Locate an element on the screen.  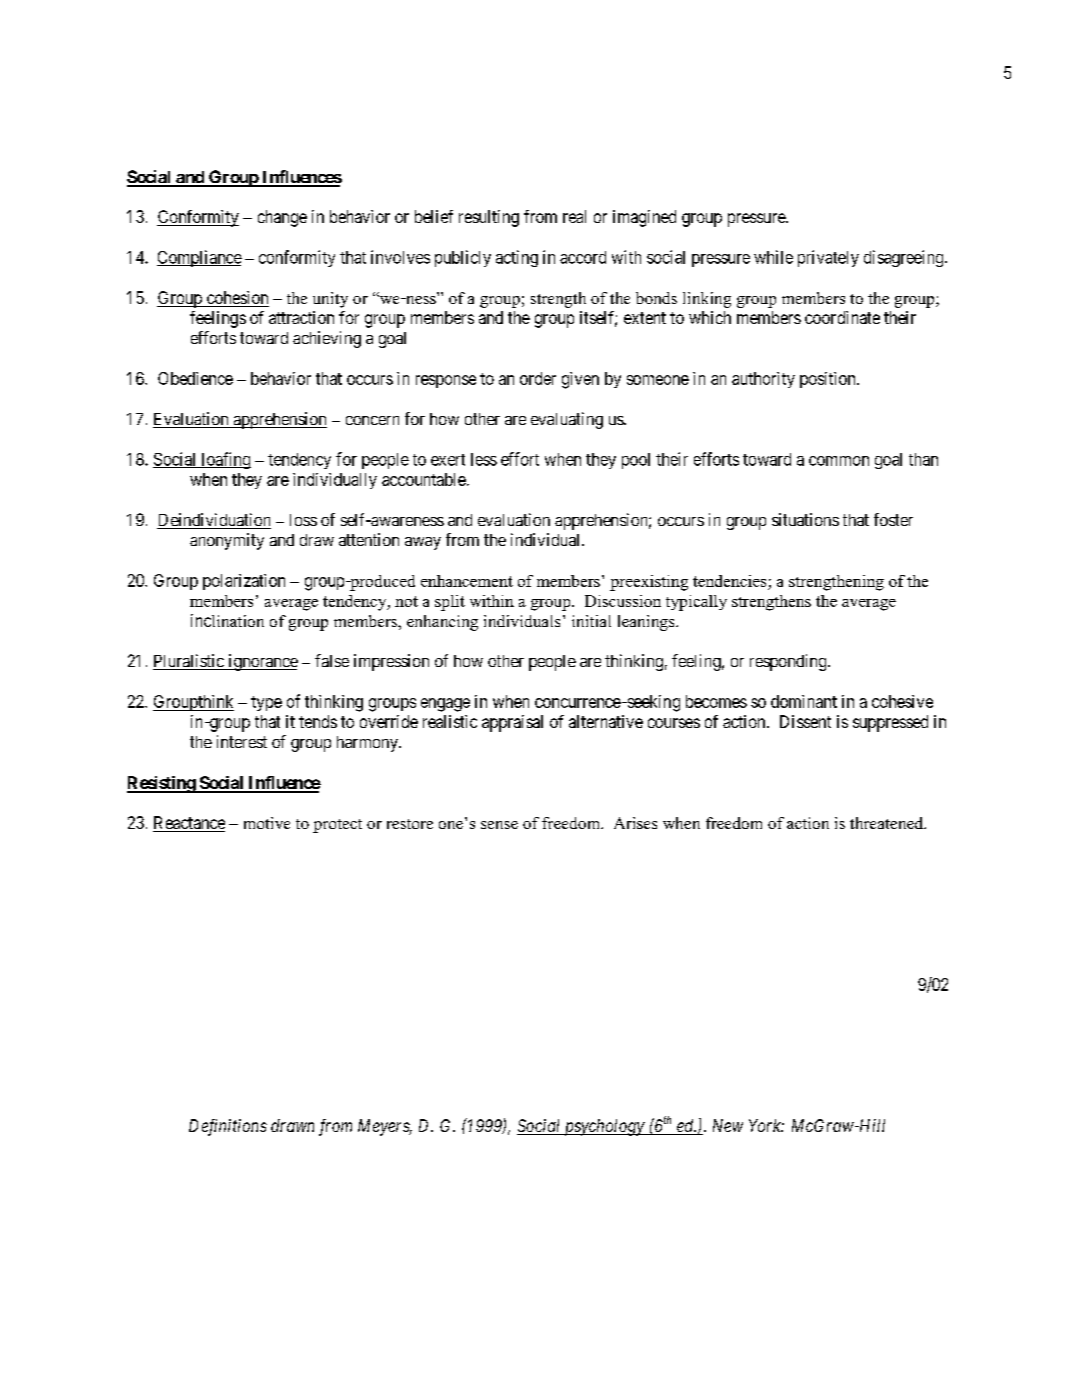
acting is located at coordinates (517, 258).
